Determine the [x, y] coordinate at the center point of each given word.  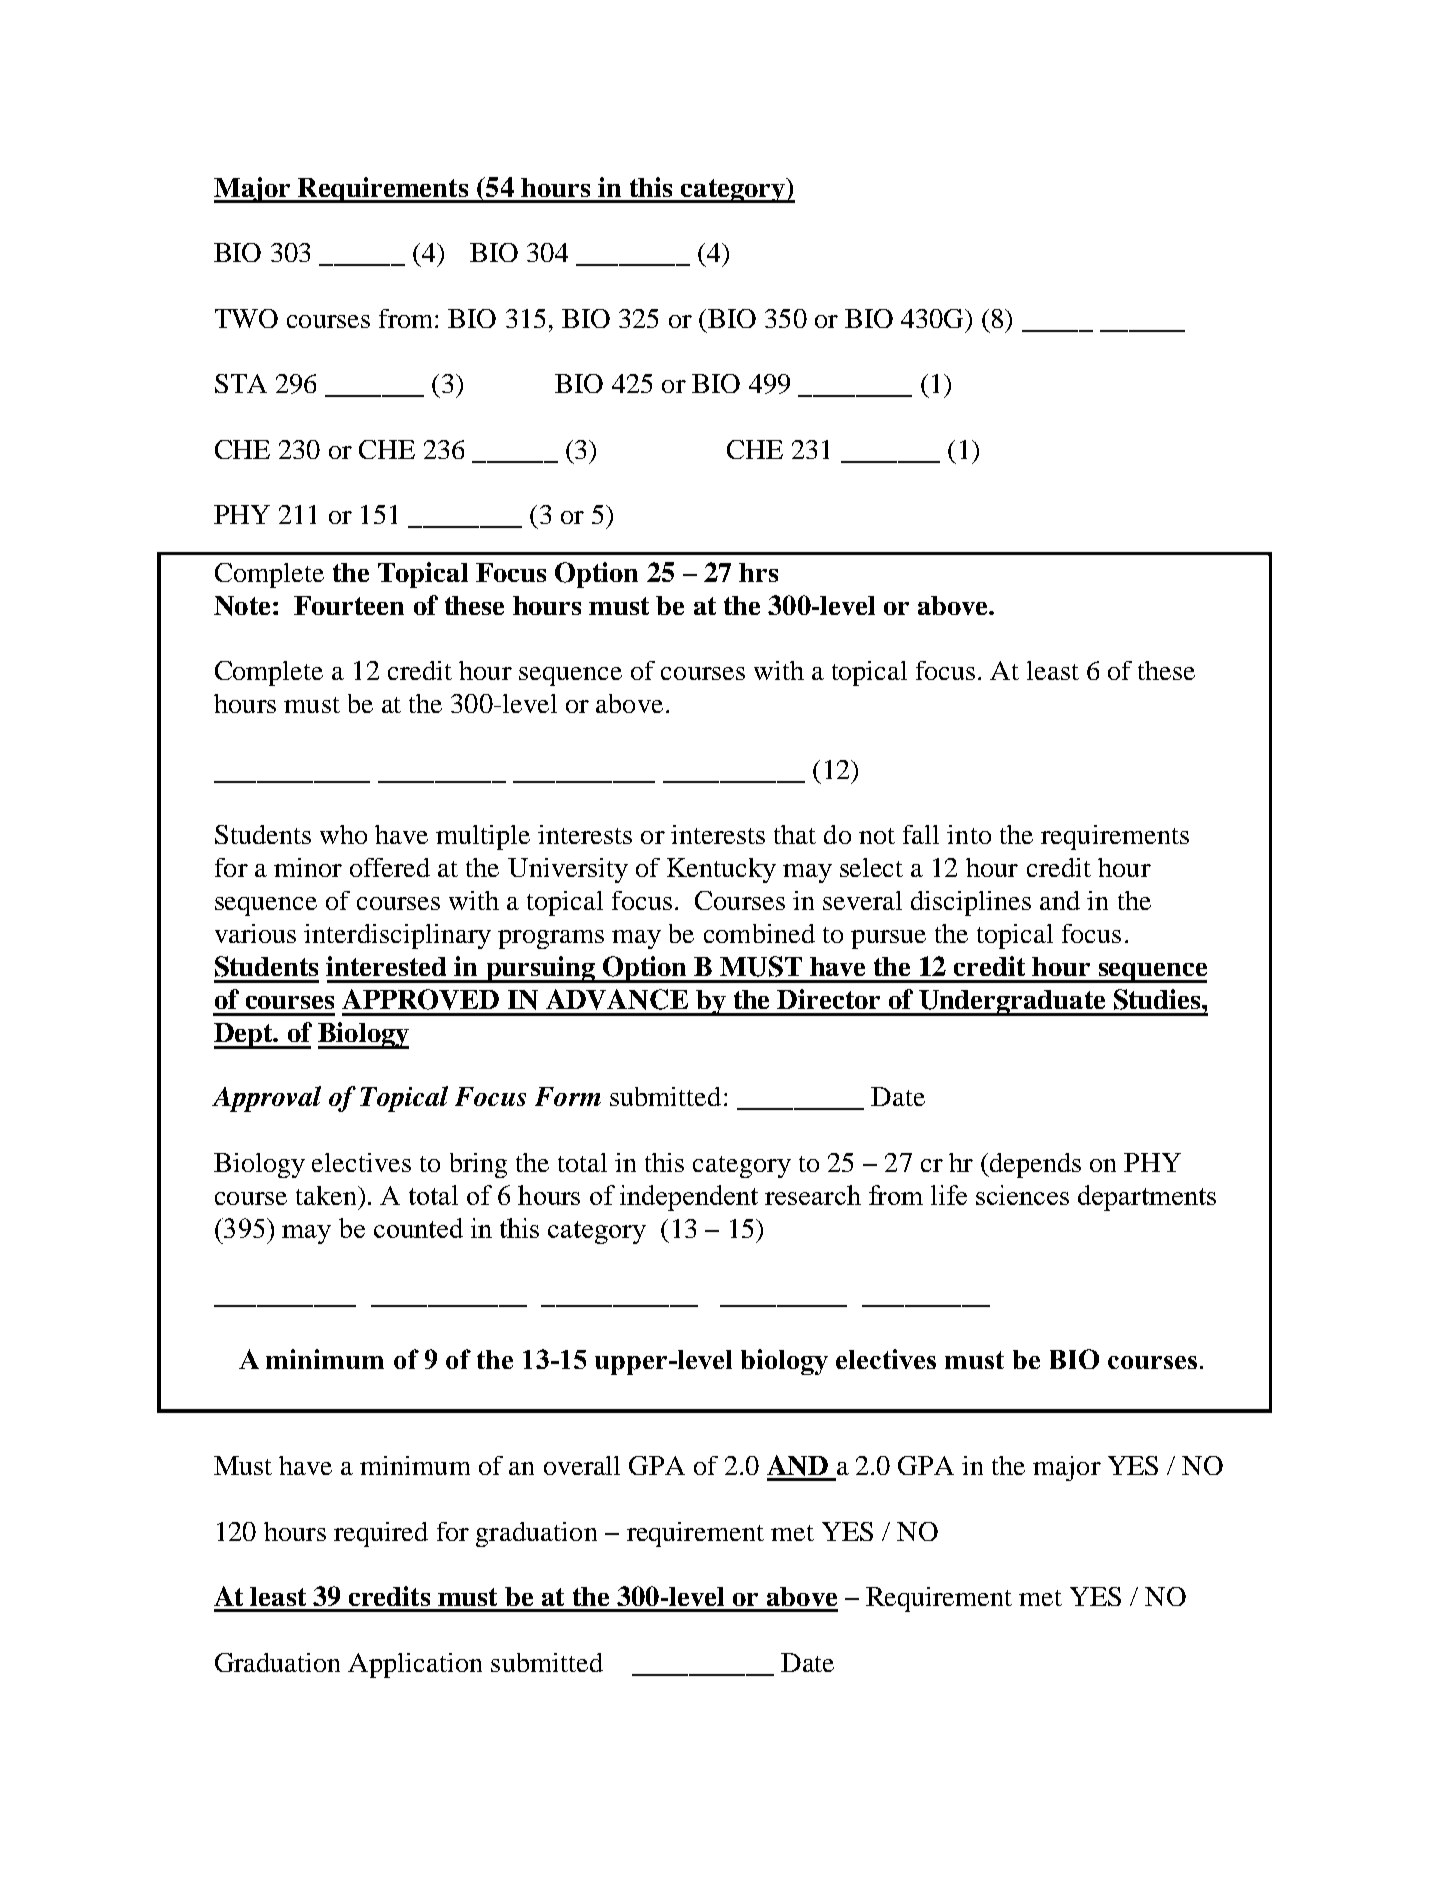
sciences [1022, 1195]
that [795, 834]
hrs [758, 572]
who [343, 834]
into [969, 834]
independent [689, 1198]
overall [582, 1465]
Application [415, 1665]
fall [921, 834]
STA [241, 383]
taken [327, 1195]
